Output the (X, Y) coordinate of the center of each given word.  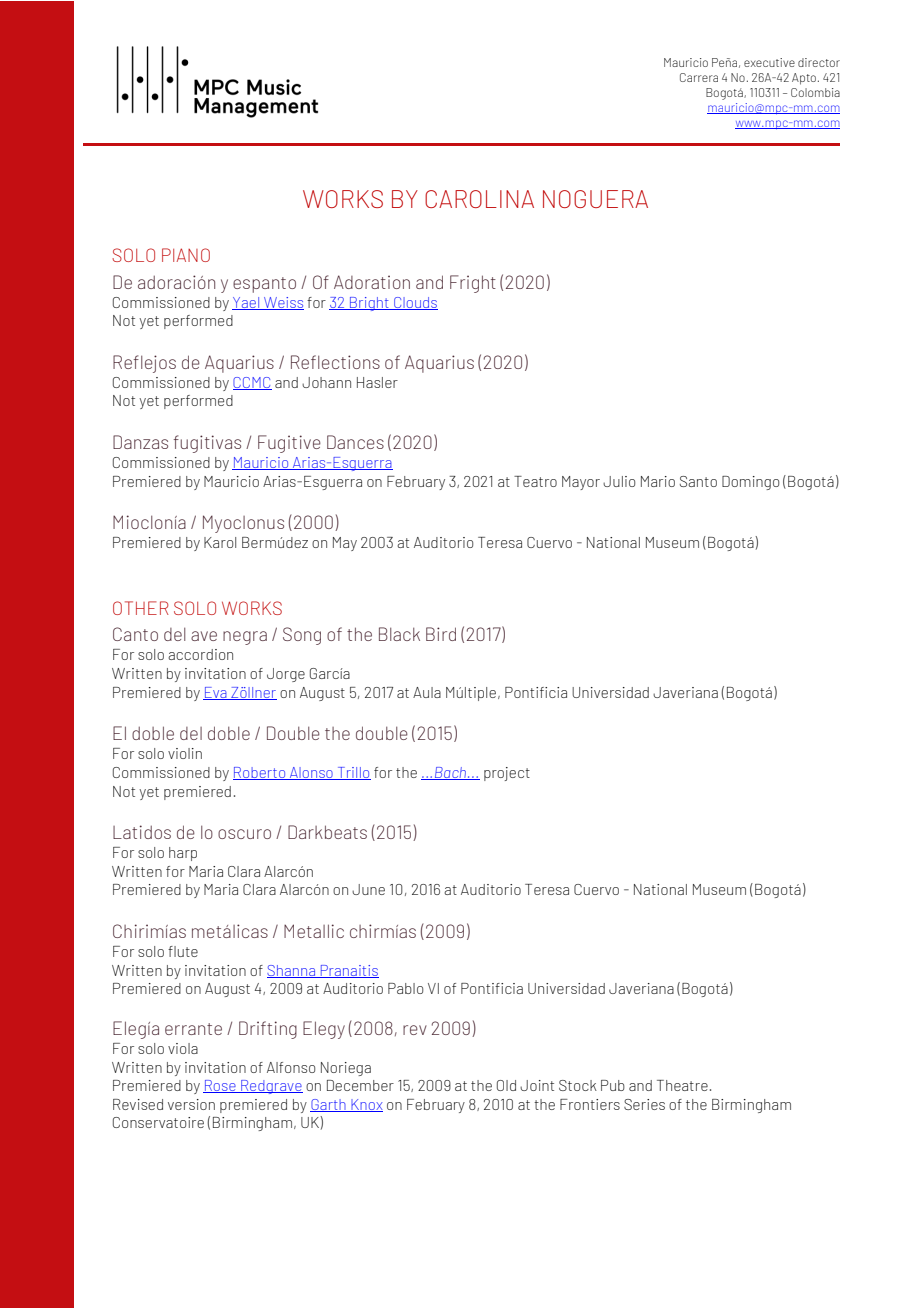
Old (506, 1085)
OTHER (141, 608)
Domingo (750, 483)
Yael (247, 303)
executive (769, 62)
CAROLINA (479, 199)
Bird (441, 634)
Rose (220, 1086)
